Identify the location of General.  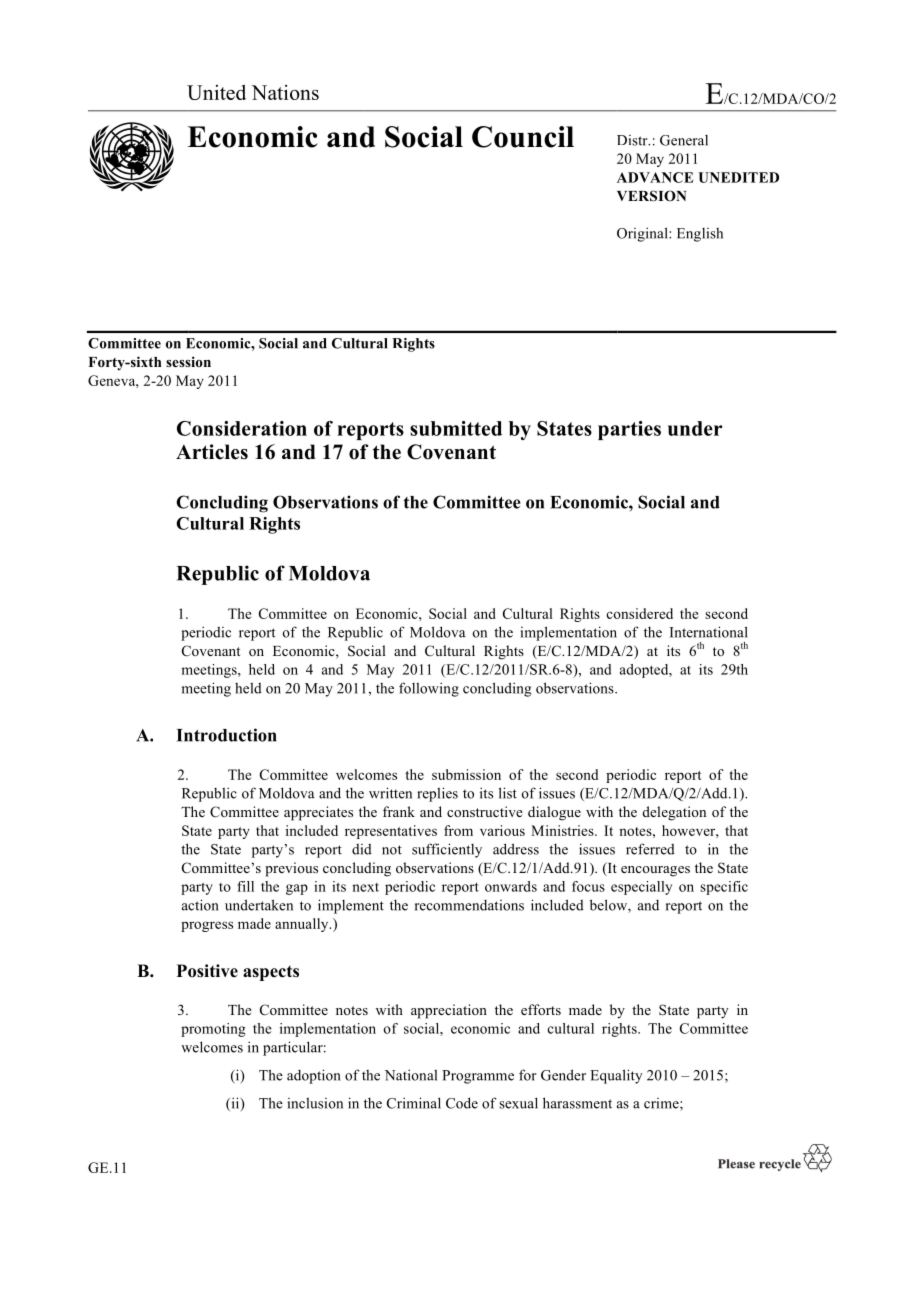
(684, 140).
